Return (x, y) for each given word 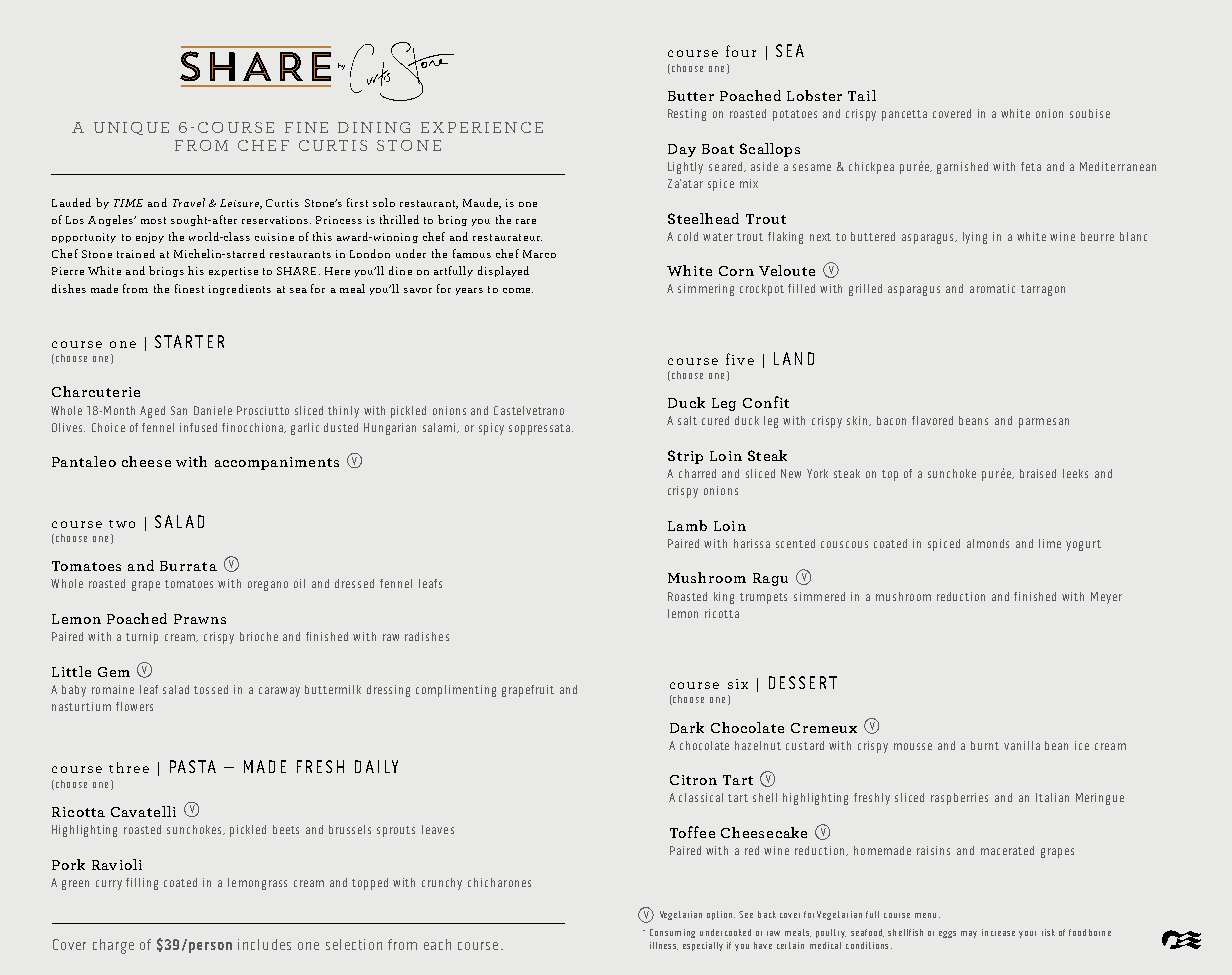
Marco (539, 254)
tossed (211, 689)
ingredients (240, 289)
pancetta (904, 115)
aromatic (992, 288)
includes (264, 944)
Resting (687, 115)
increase (998, 932)
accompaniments (277, 463)
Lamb (687, 525)
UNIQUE (131, 128)
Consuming (672, 933)
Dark (687, 727)
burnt (985, 745)
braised (1038, 473)
